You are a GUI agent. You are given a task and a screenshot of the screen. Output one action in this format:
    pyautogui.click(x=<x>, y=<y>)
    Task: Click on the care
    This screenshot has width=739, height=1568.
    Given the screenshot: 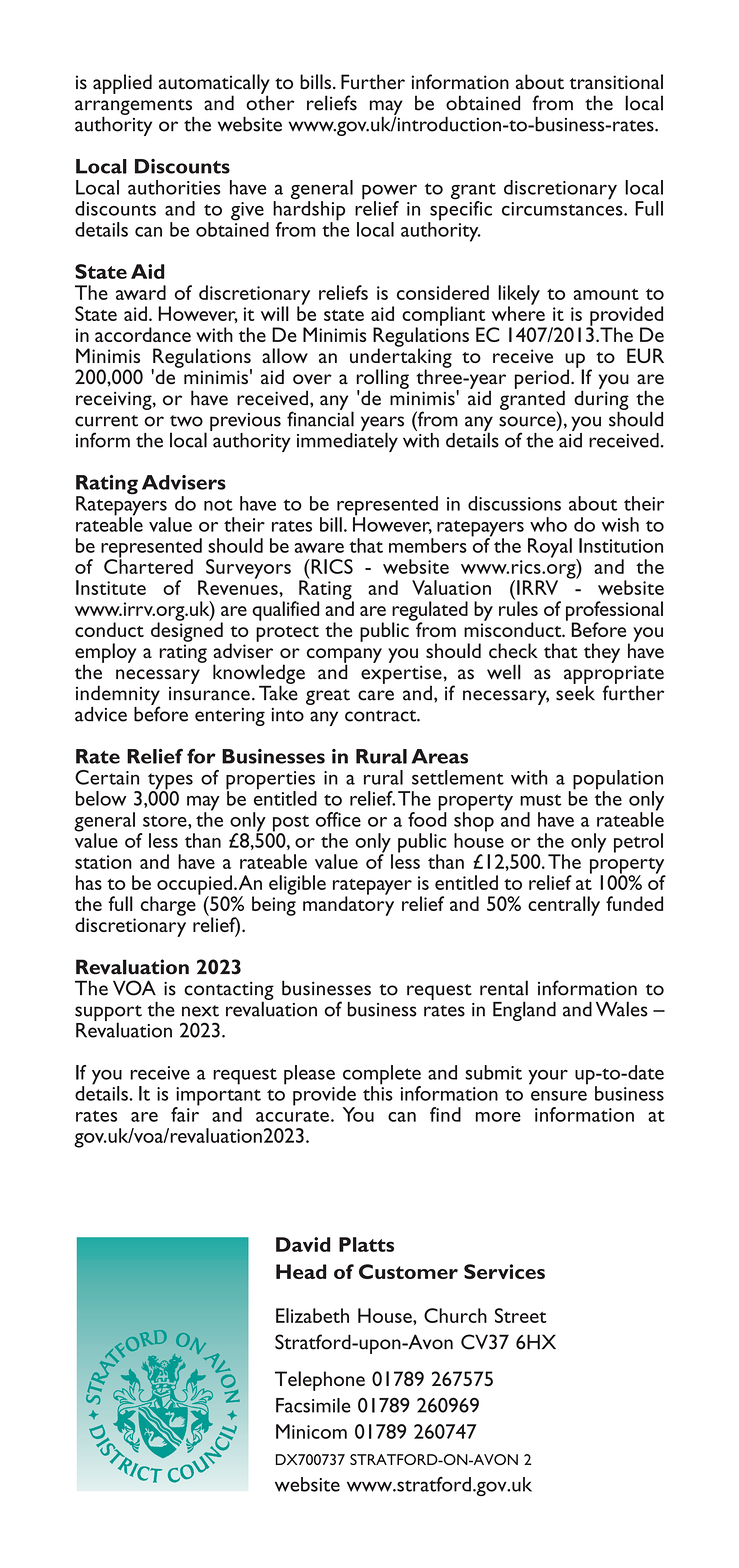 What is the action you would take?
    pyautogui.click(x=376, y=695)
